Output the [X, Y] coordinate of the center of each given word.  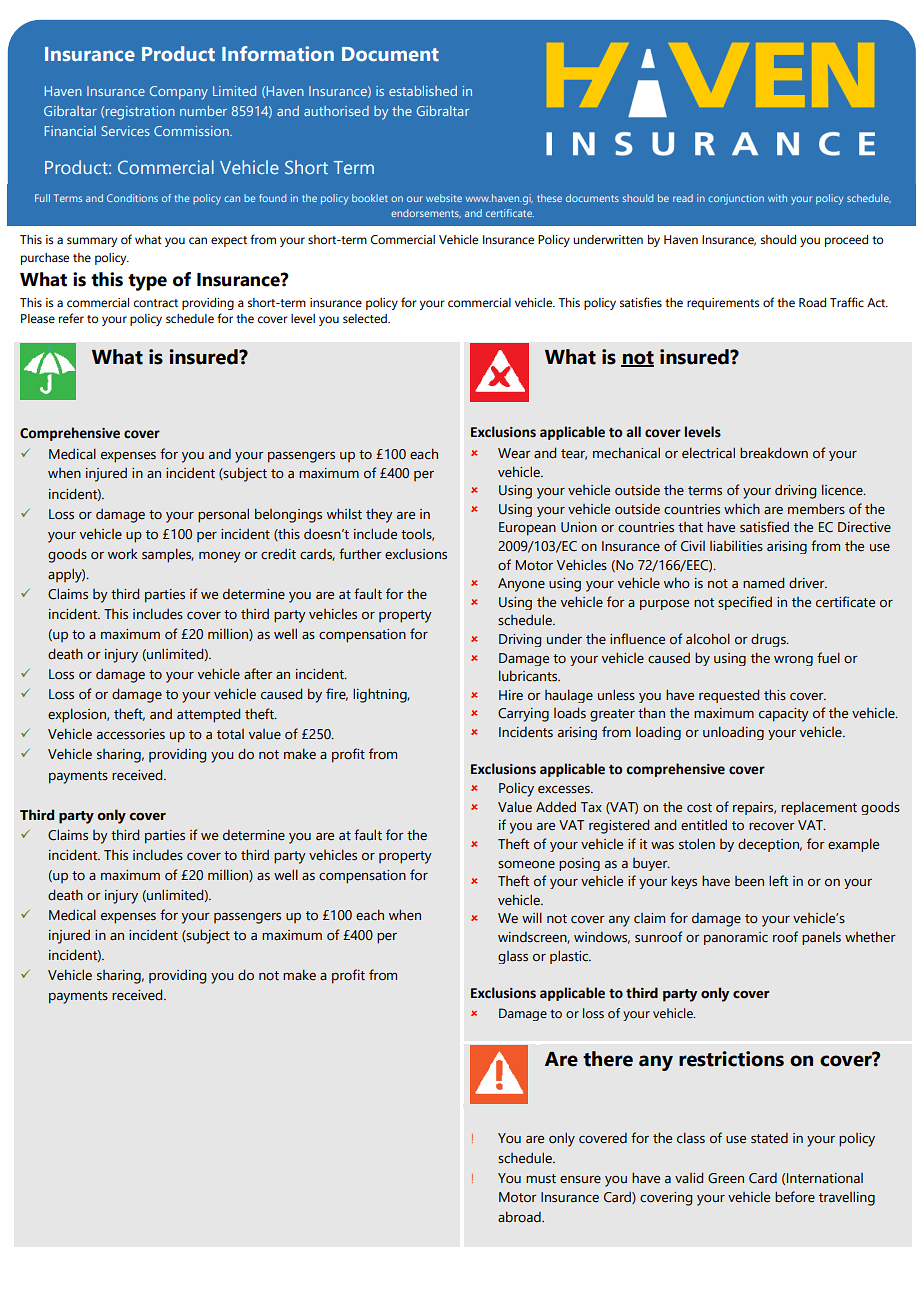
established [423, 91]
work [123, 554]
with [777, 198]
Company [179, 93]
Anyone [521, 585]
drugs [769, 640]
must [541, 1178]
